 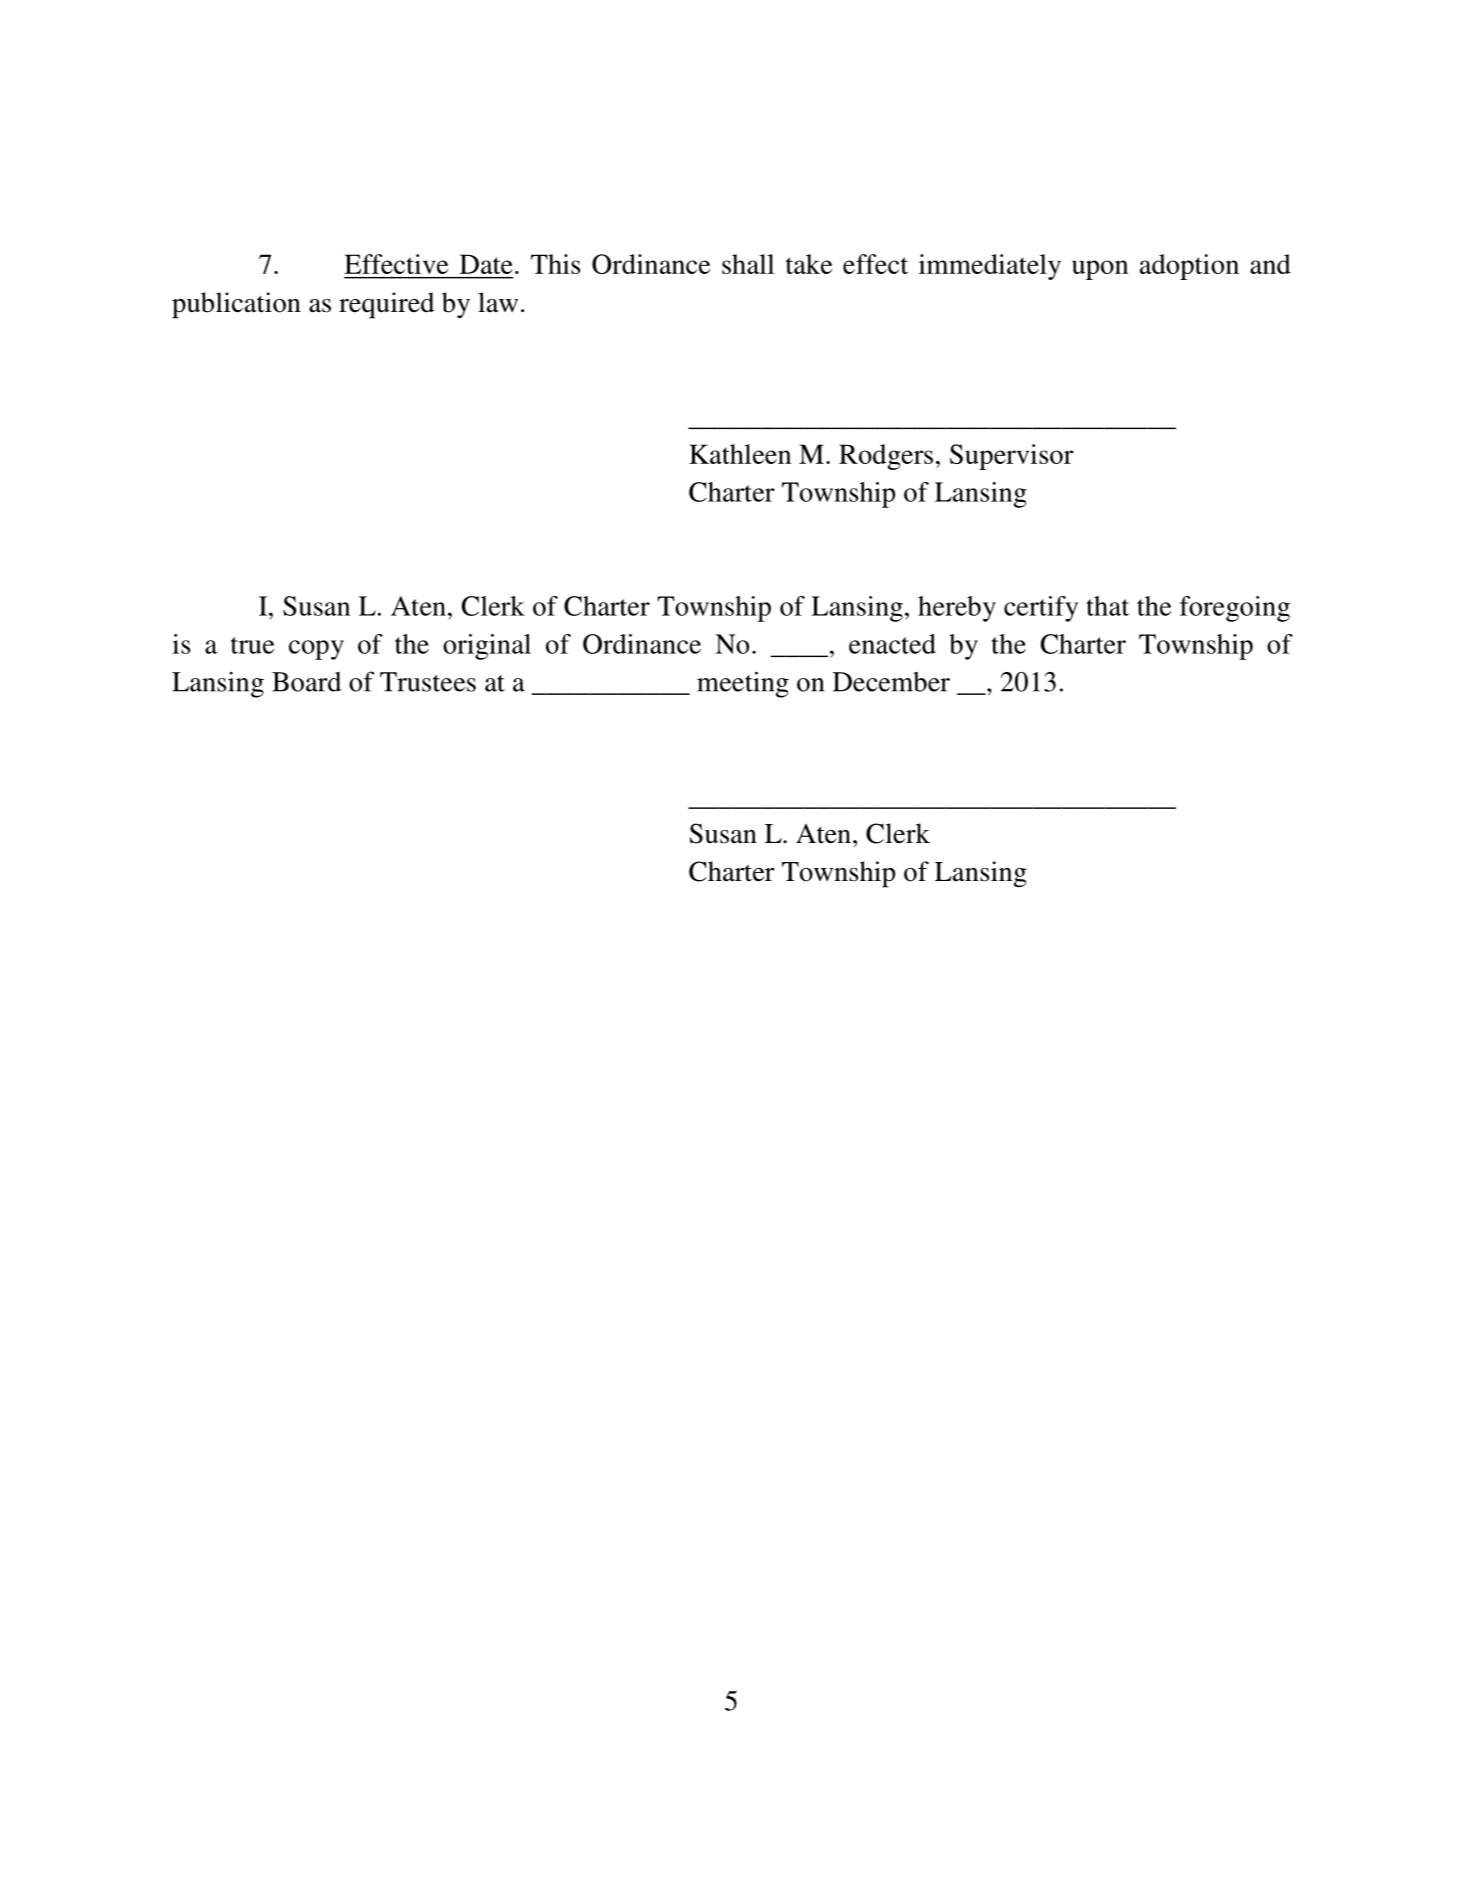 I want to click on certify, so click(x=1041, y=609).
